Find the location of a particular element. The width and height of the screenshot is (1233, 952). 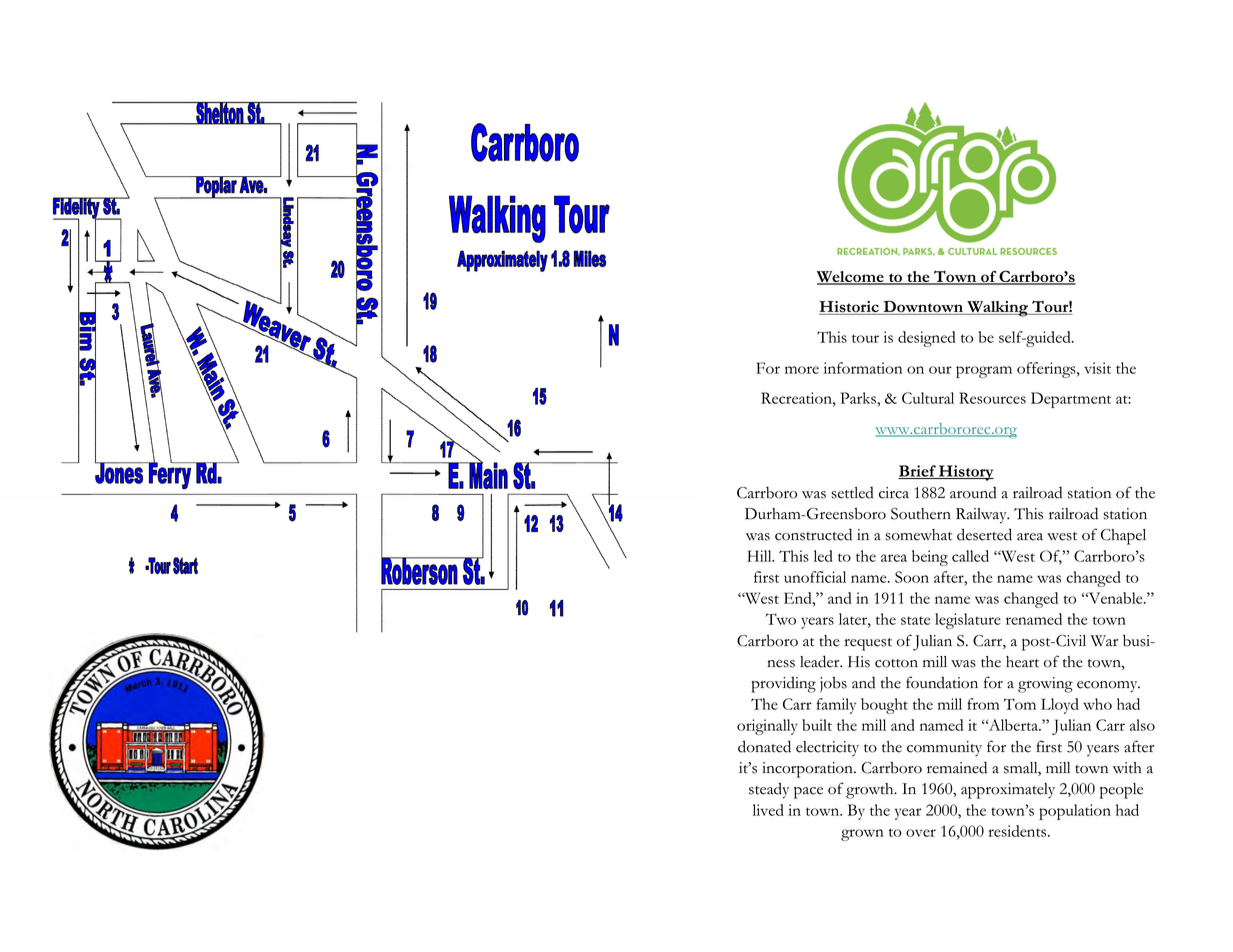

Historic is located at coordinates (850, 308).
